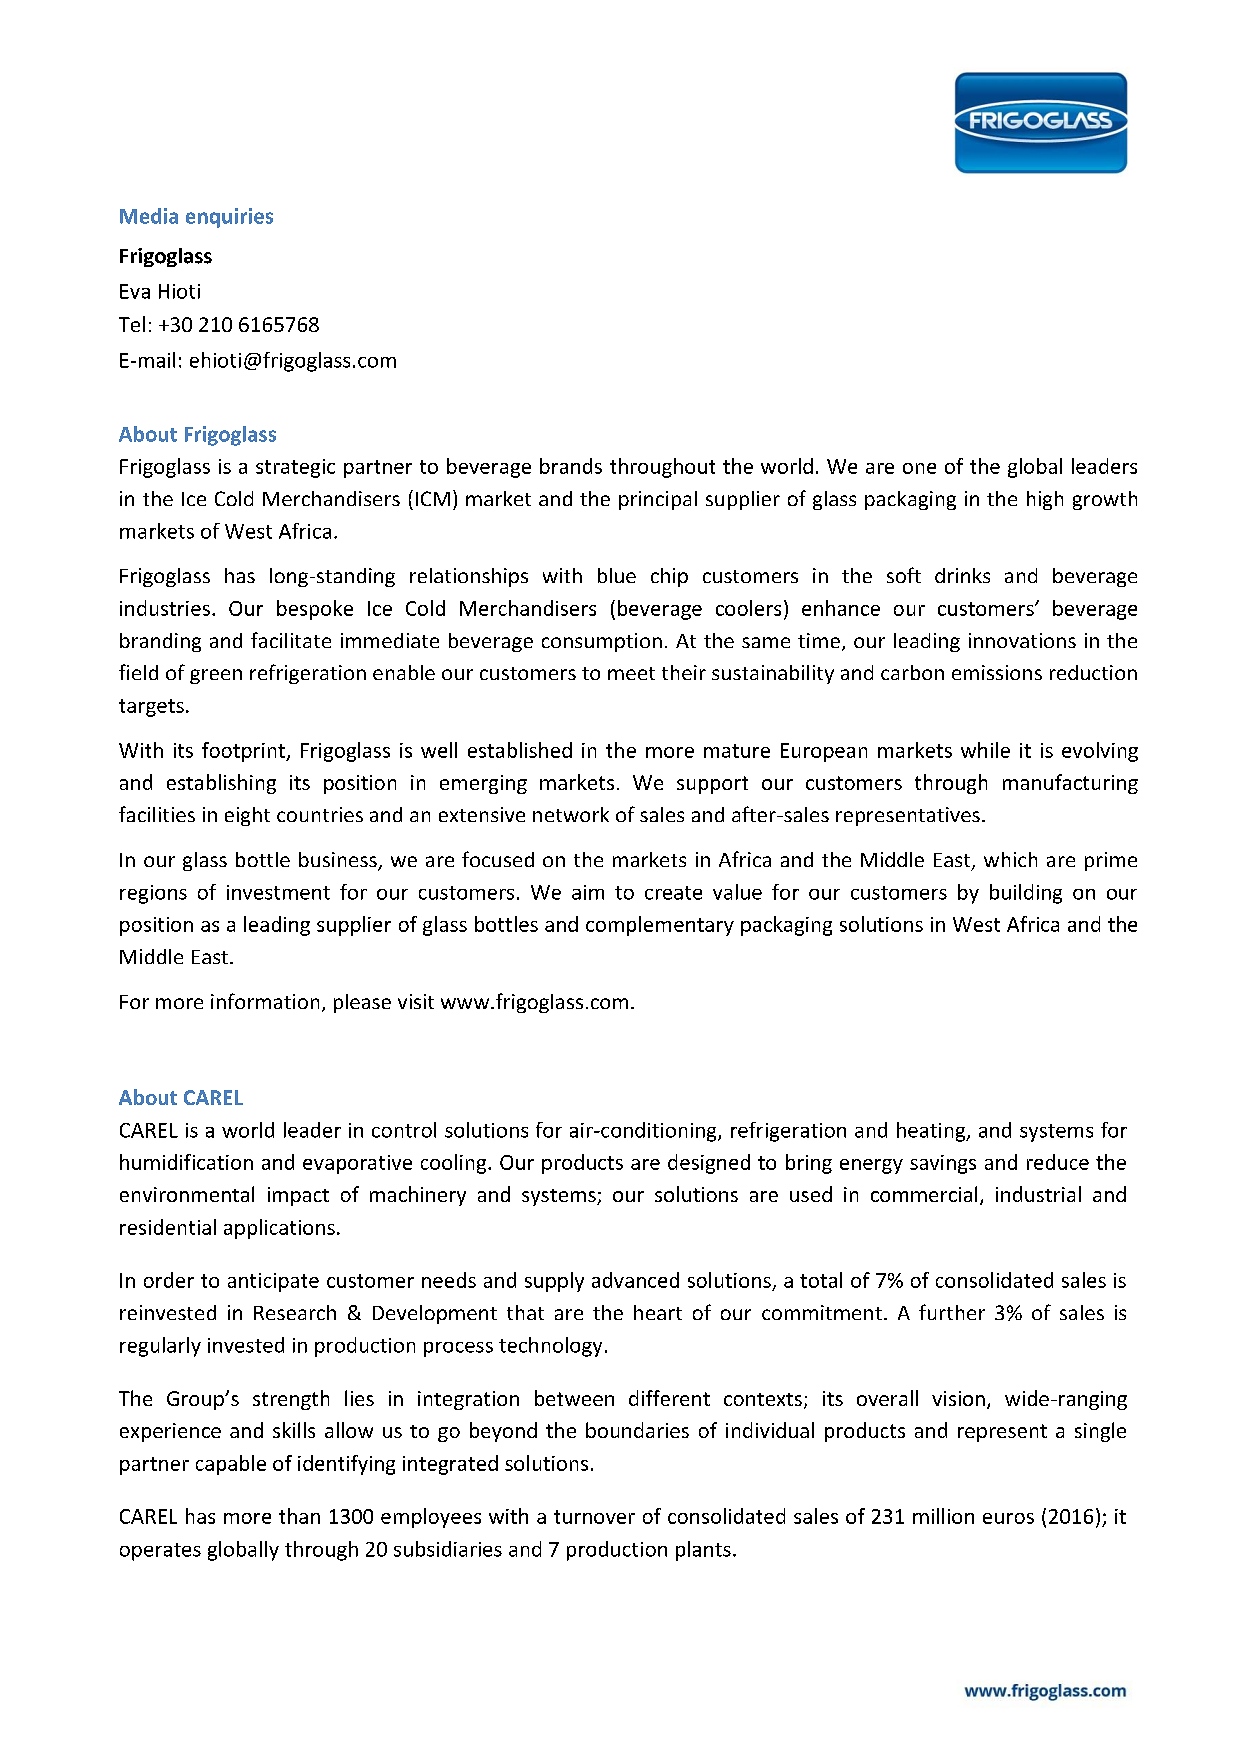 The image size is (1246, 1763). What do you see at coordinates (216, 676) in the screenshot?
I see `green` at bounding box center [216, 676].
